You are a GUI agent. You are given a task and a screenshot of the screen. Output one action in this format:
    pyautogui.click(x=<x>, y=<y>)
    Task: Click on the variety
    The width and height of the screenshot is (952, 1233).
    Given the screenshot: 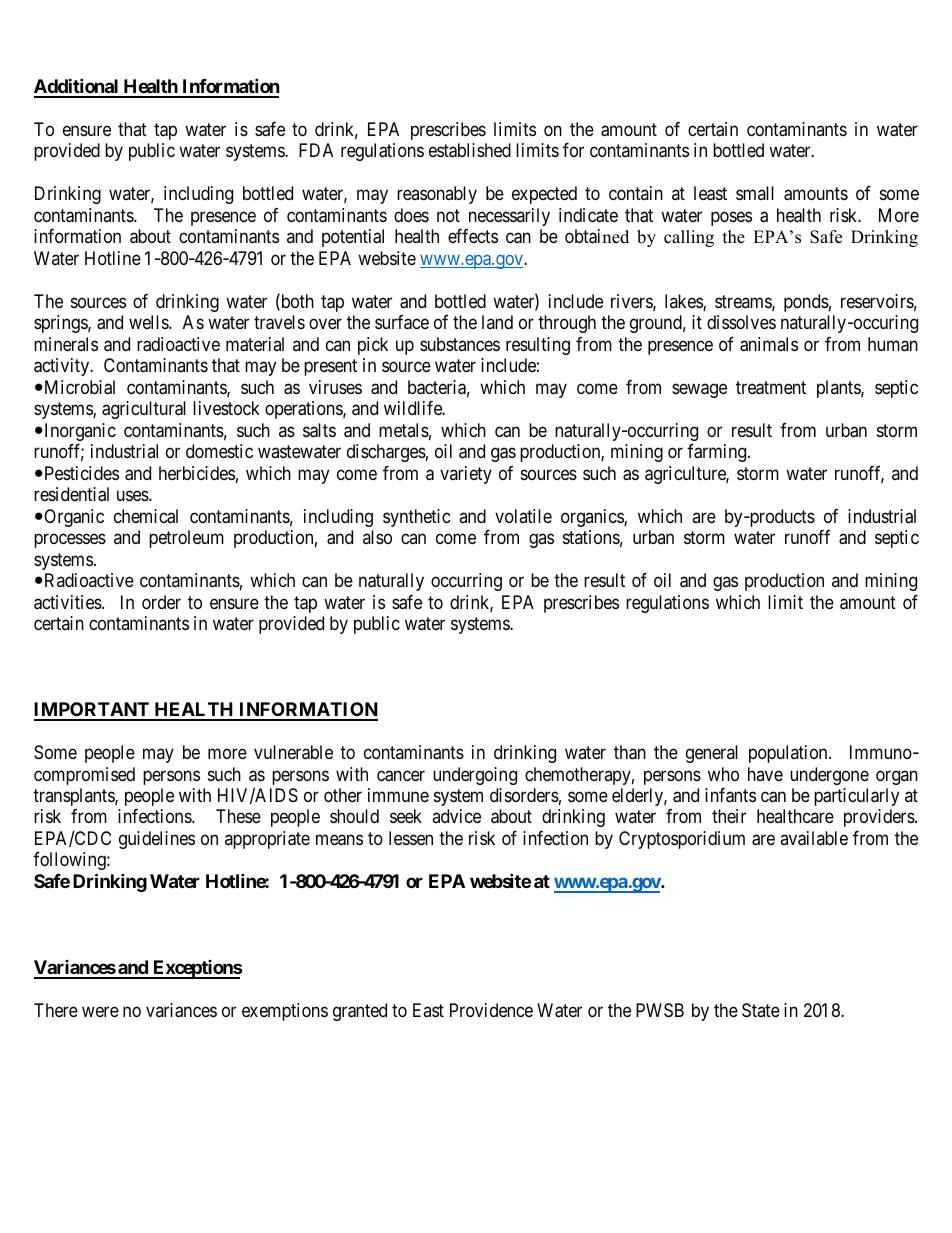 What is the action you would take?
    pyautogui.click(x=466, y=475)
